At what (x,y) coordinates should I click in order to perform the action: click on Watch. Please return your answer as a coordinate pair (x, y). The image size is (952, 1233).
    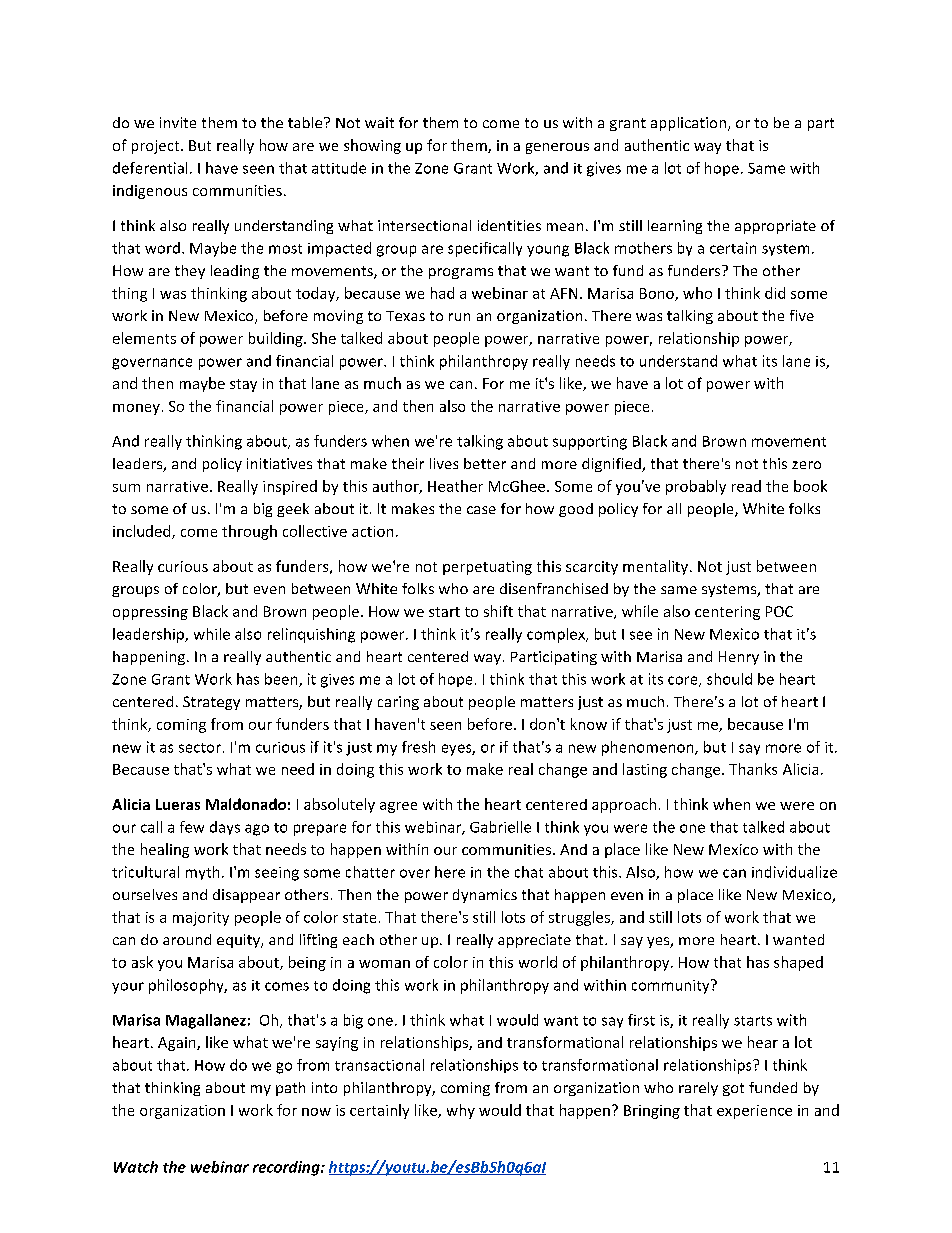
    Looking at the image, I should click on (136, 1167).
